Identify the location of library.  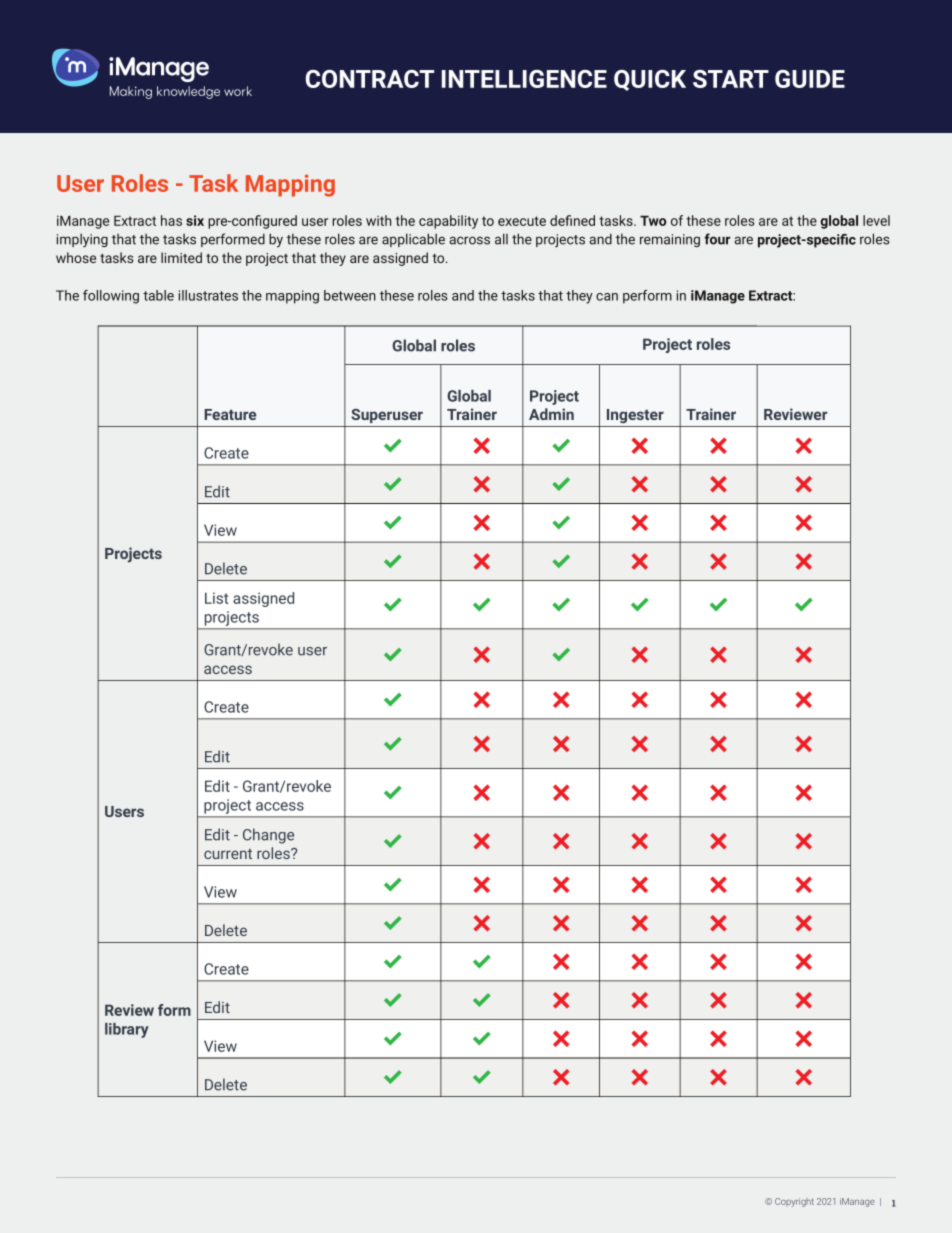
(127, 1030).
